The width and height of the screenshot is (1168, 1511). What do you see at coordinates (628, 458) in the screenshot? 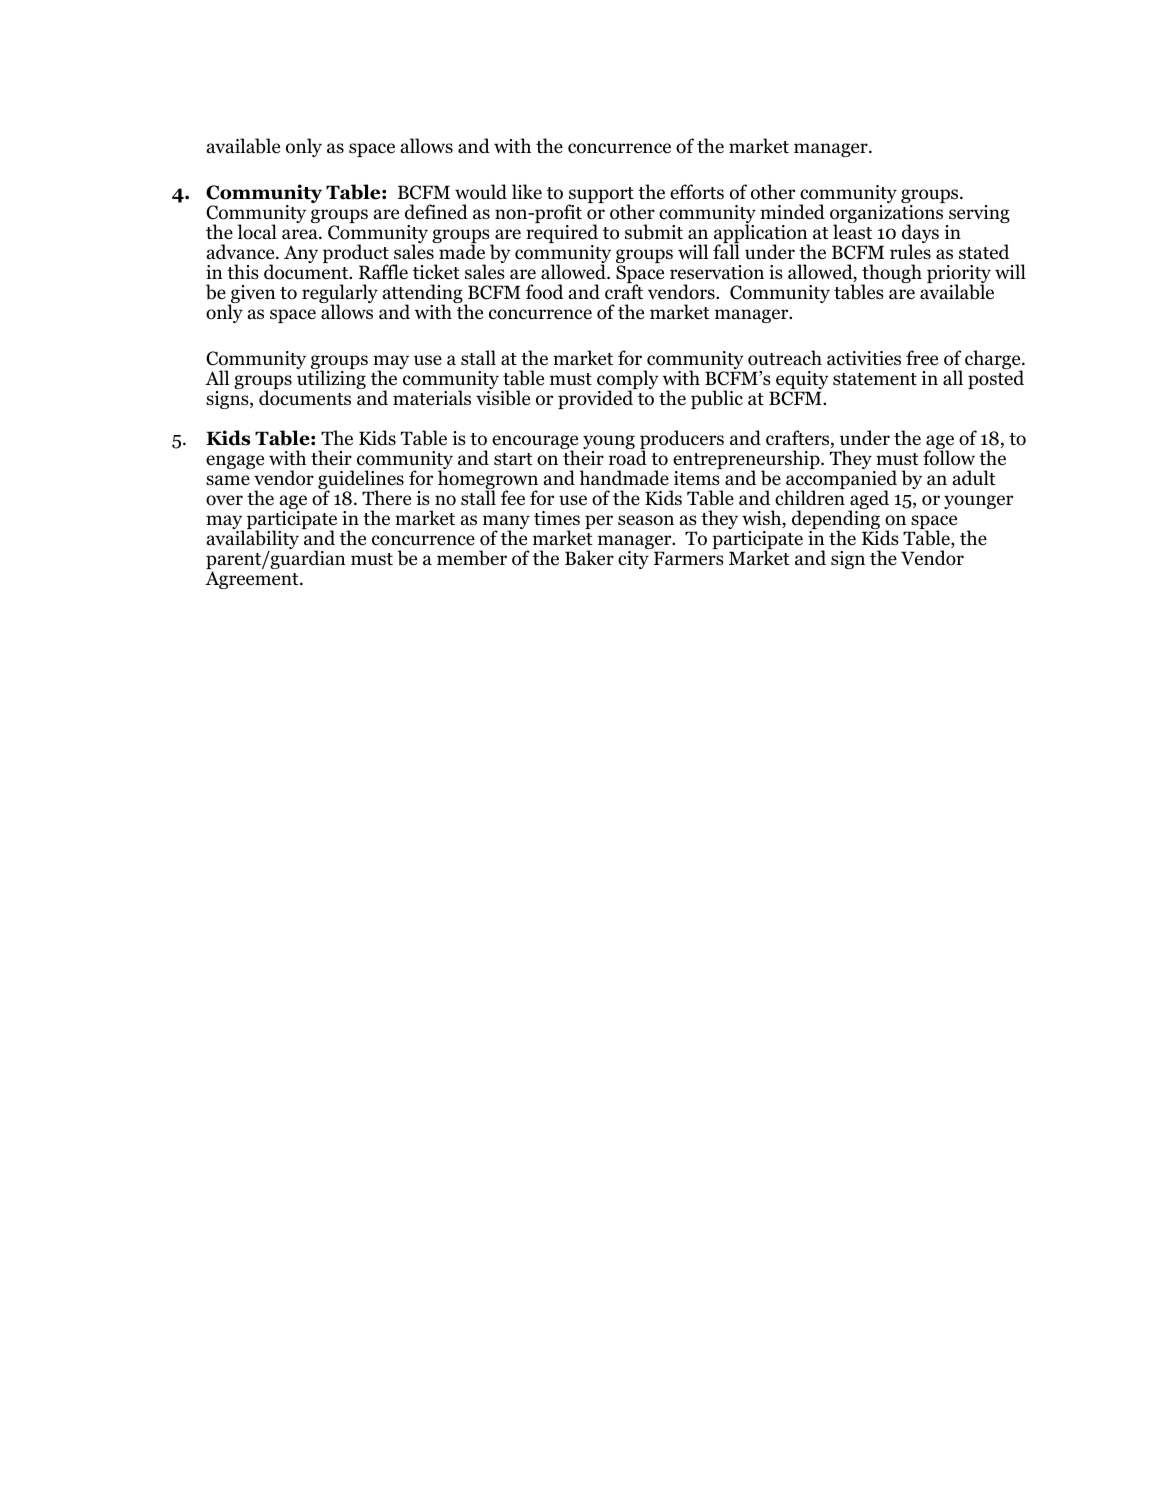
I see `road` at bounding box center [628, 458].
